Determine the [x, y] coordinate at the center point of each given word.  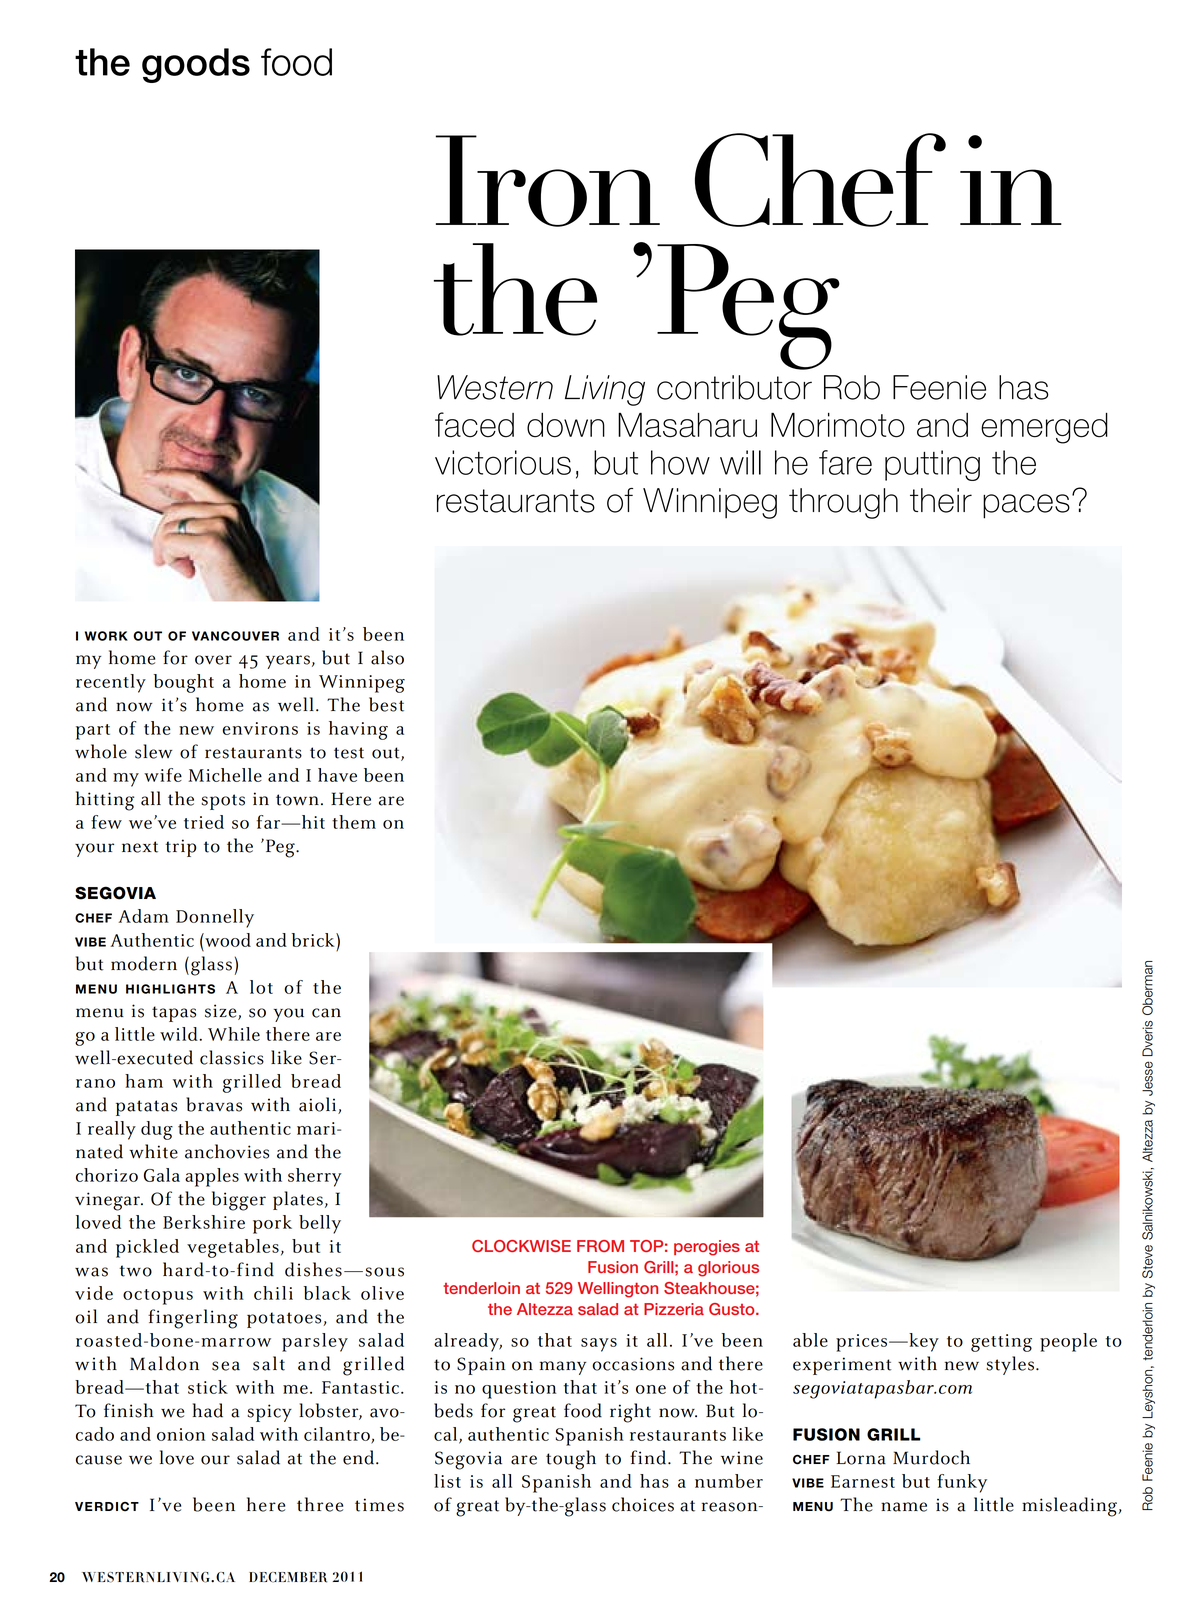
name [904, 1507]
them [354, 822]
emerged [1044, 428]
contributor [734, 387]
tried [204, 822]
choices [643, 1504]
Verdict [107, 1507]
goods [196, 65]
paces [1026, 506]
